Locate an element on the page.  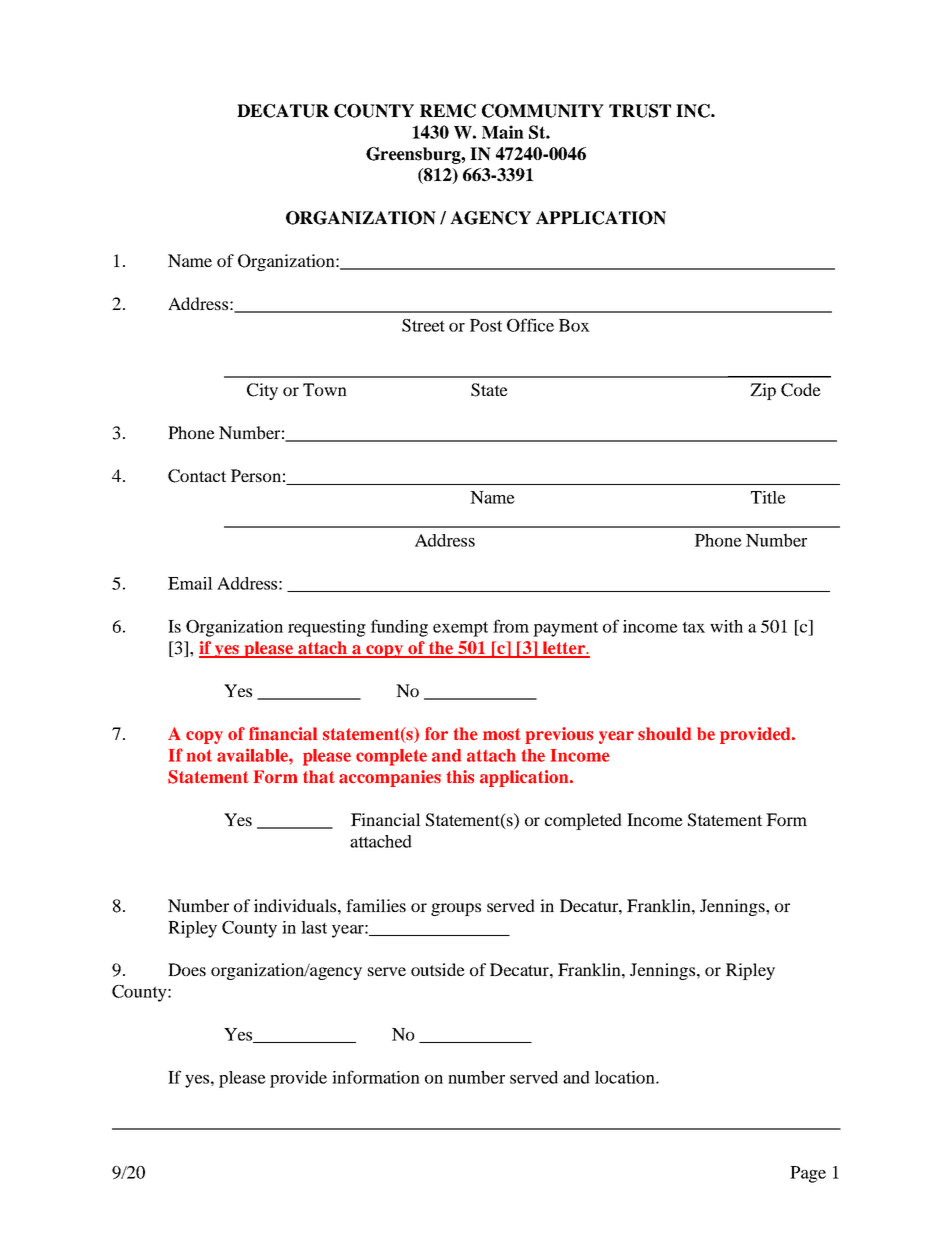
location is located at coordinates (626, 1077).
